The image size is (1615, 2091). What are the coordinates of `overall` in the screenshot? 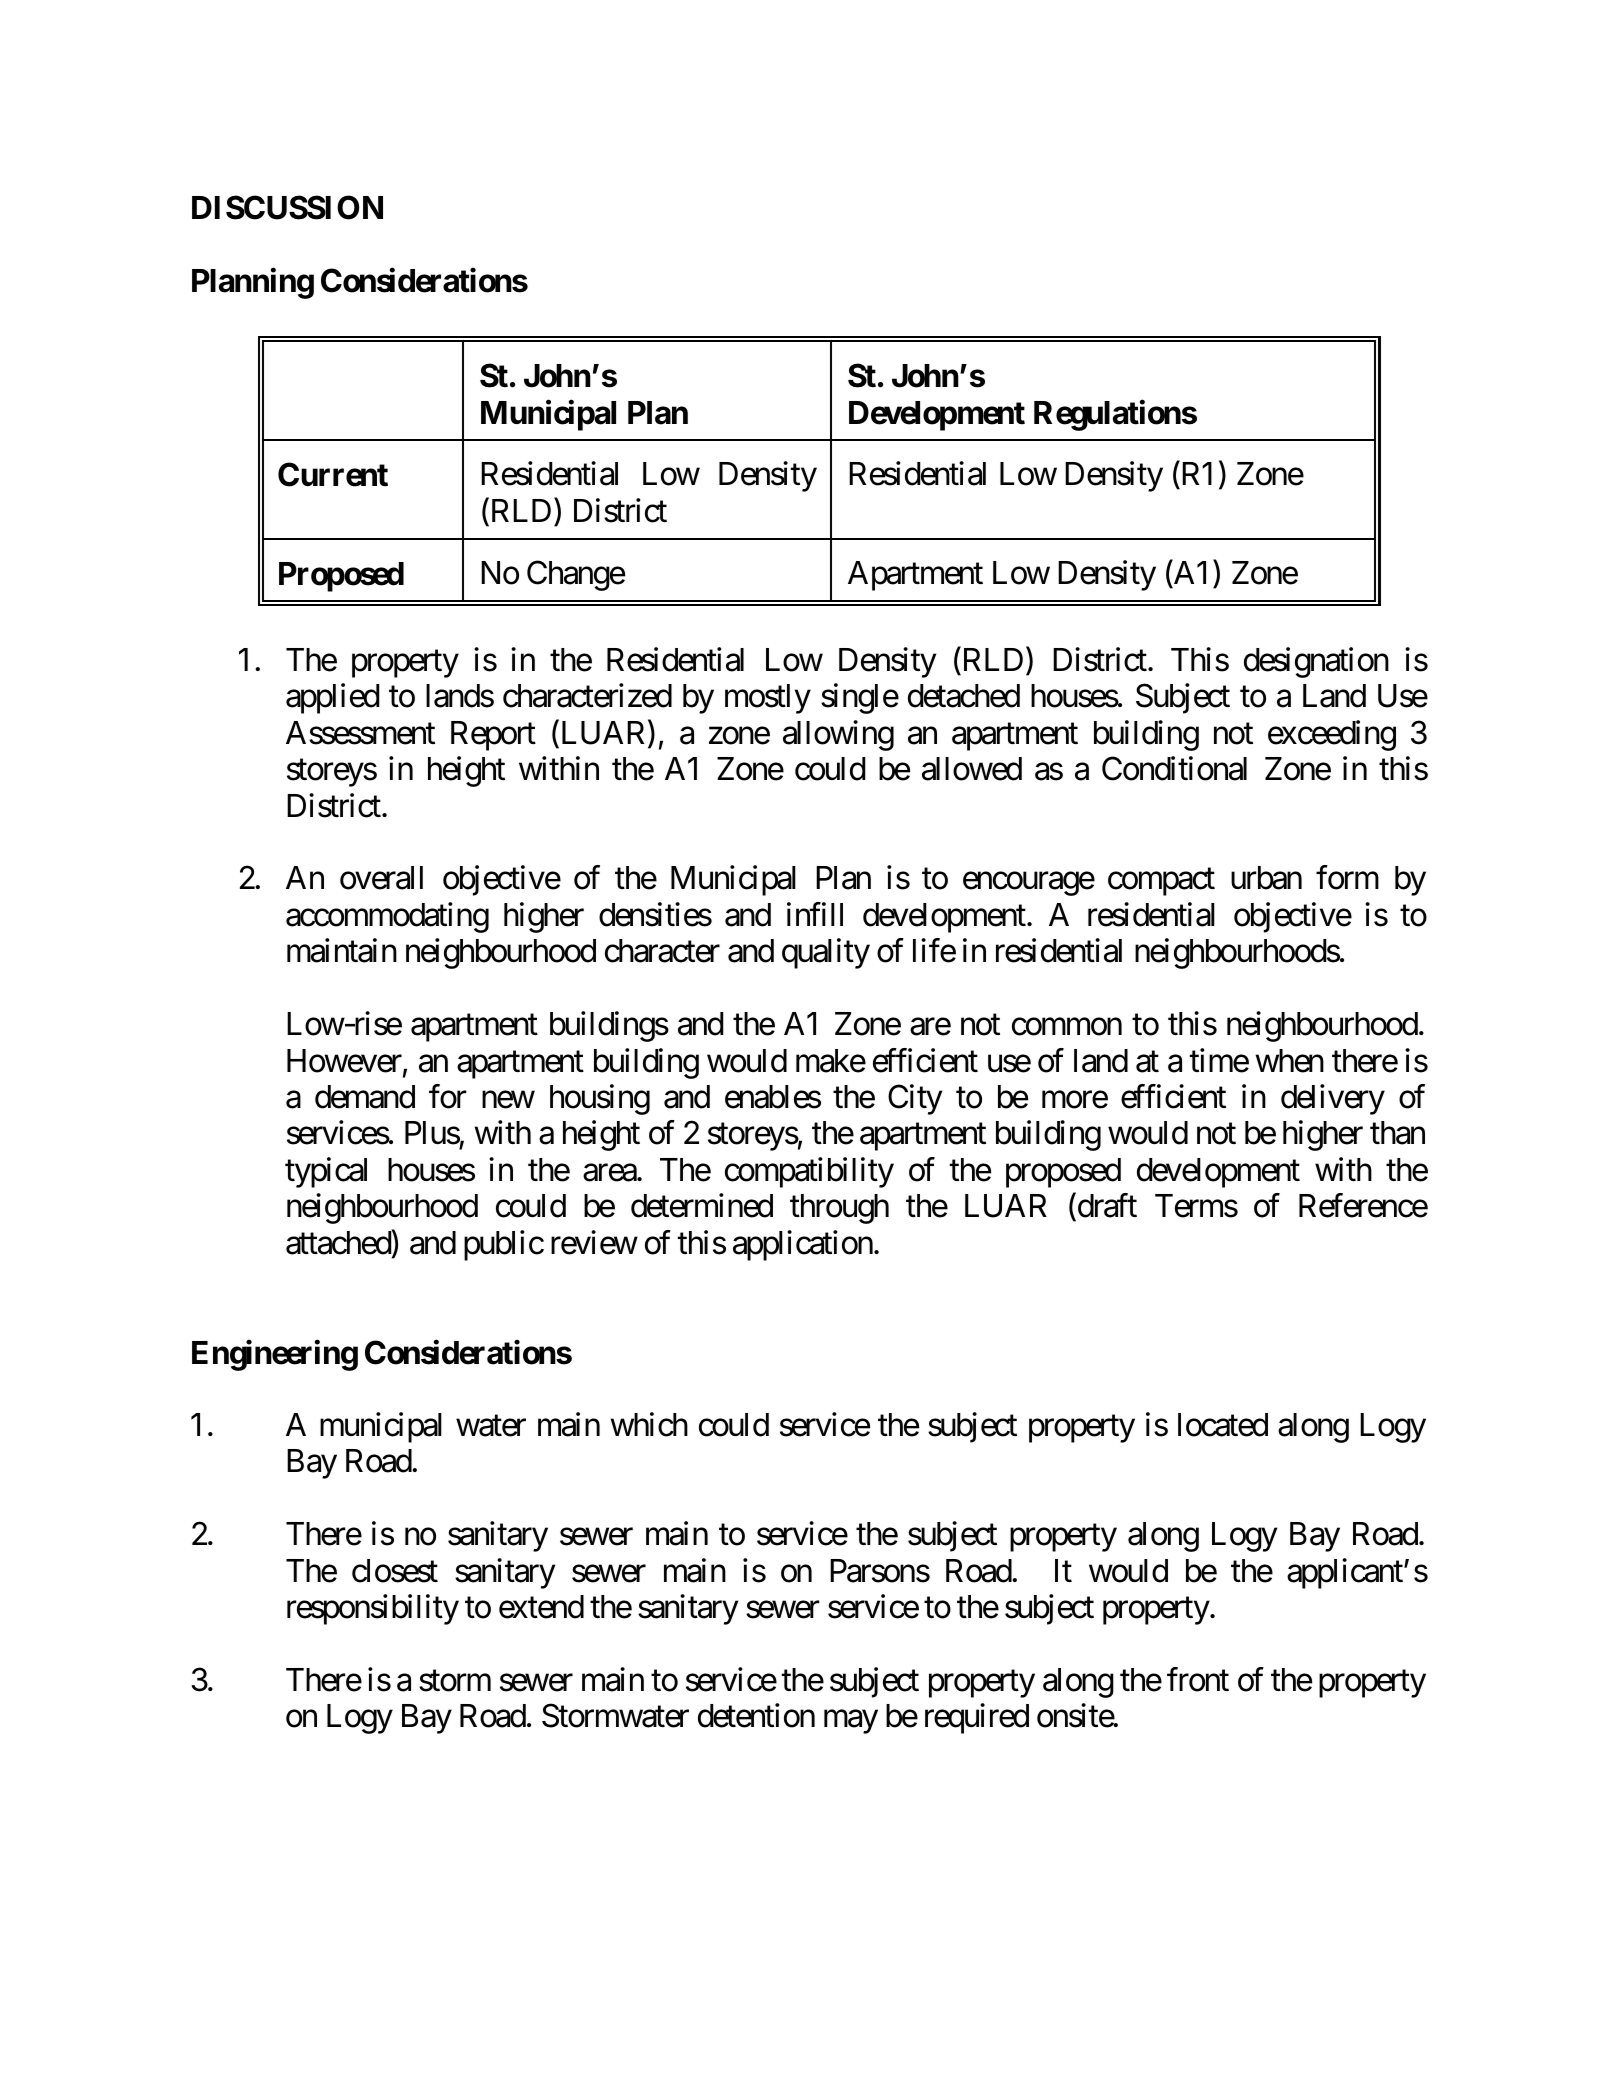 It's located at (381, 878).
